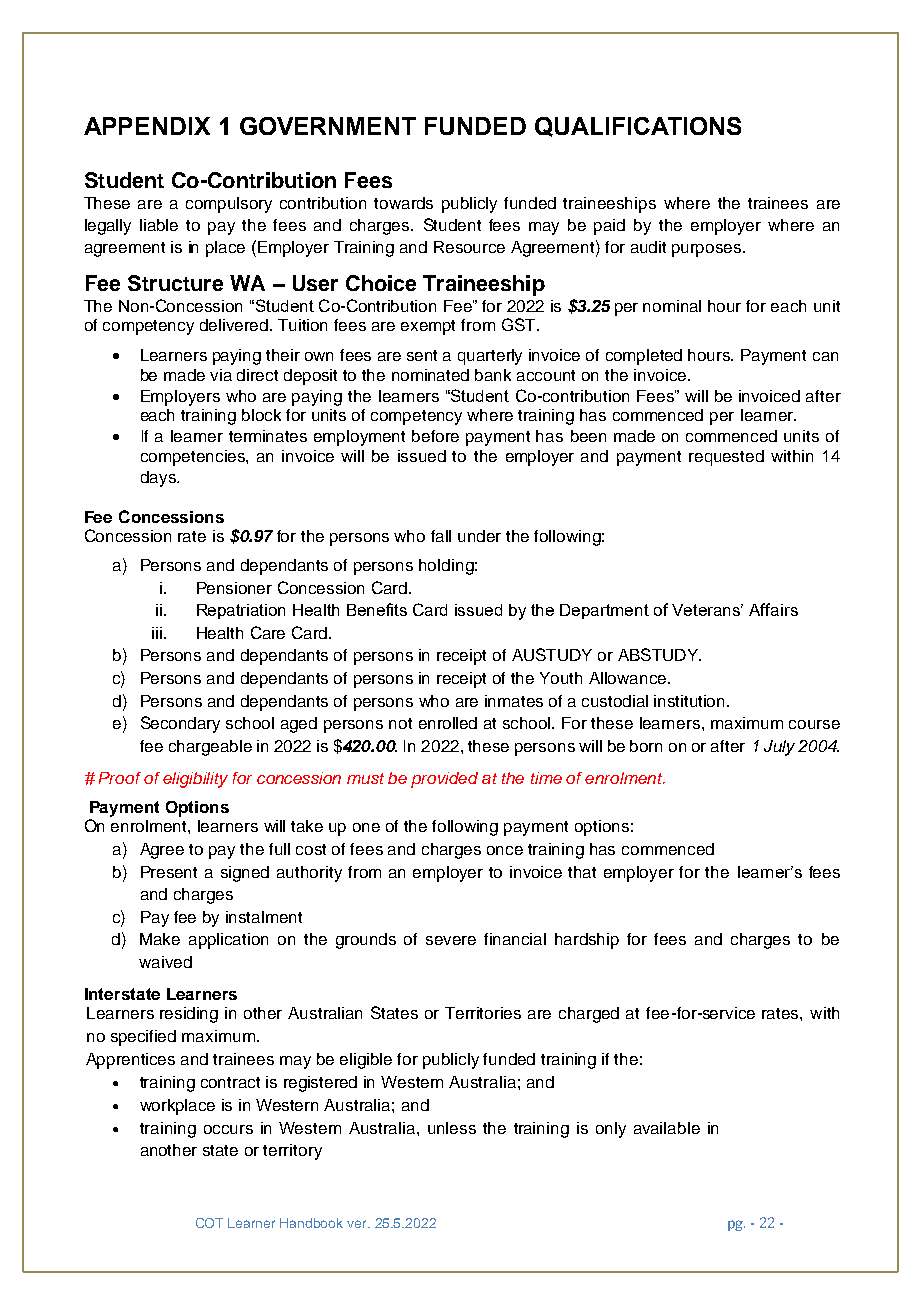 Image resolution: width=924 pixels, height=1308 pixels. I want to click on competencies, so click(194, 458).
